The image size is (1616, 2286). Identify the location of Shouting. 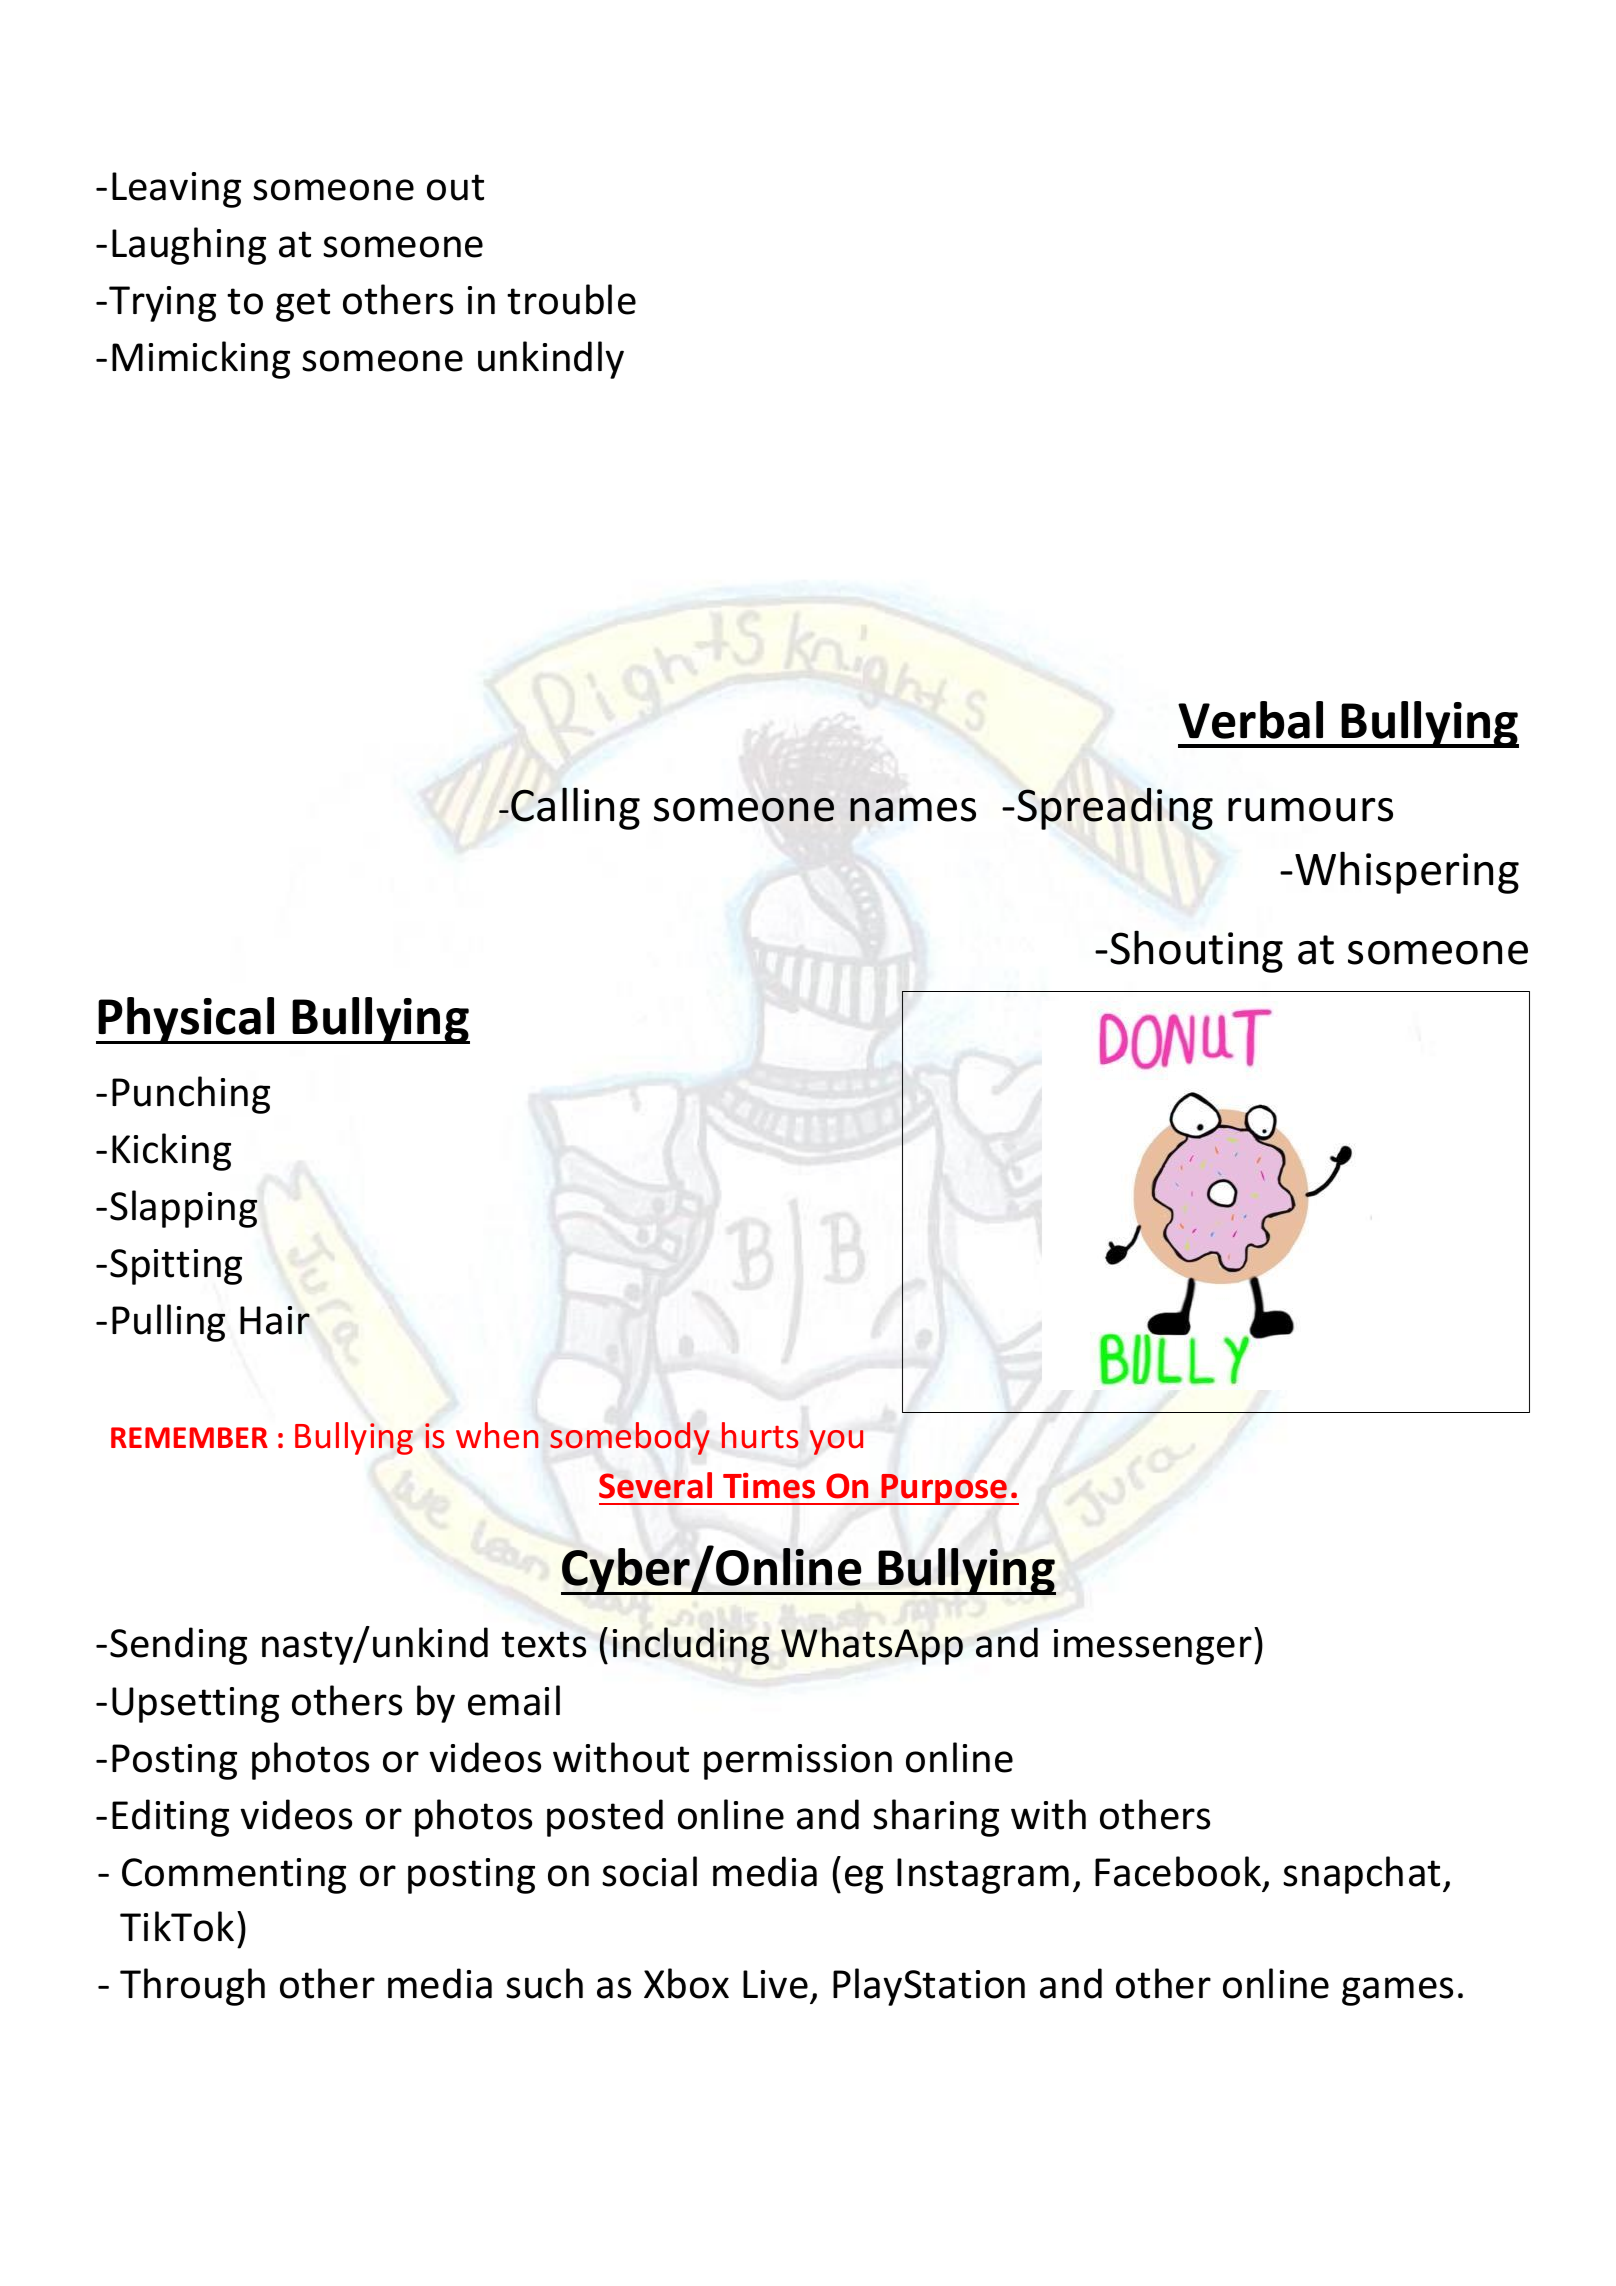
(1196, 951).
